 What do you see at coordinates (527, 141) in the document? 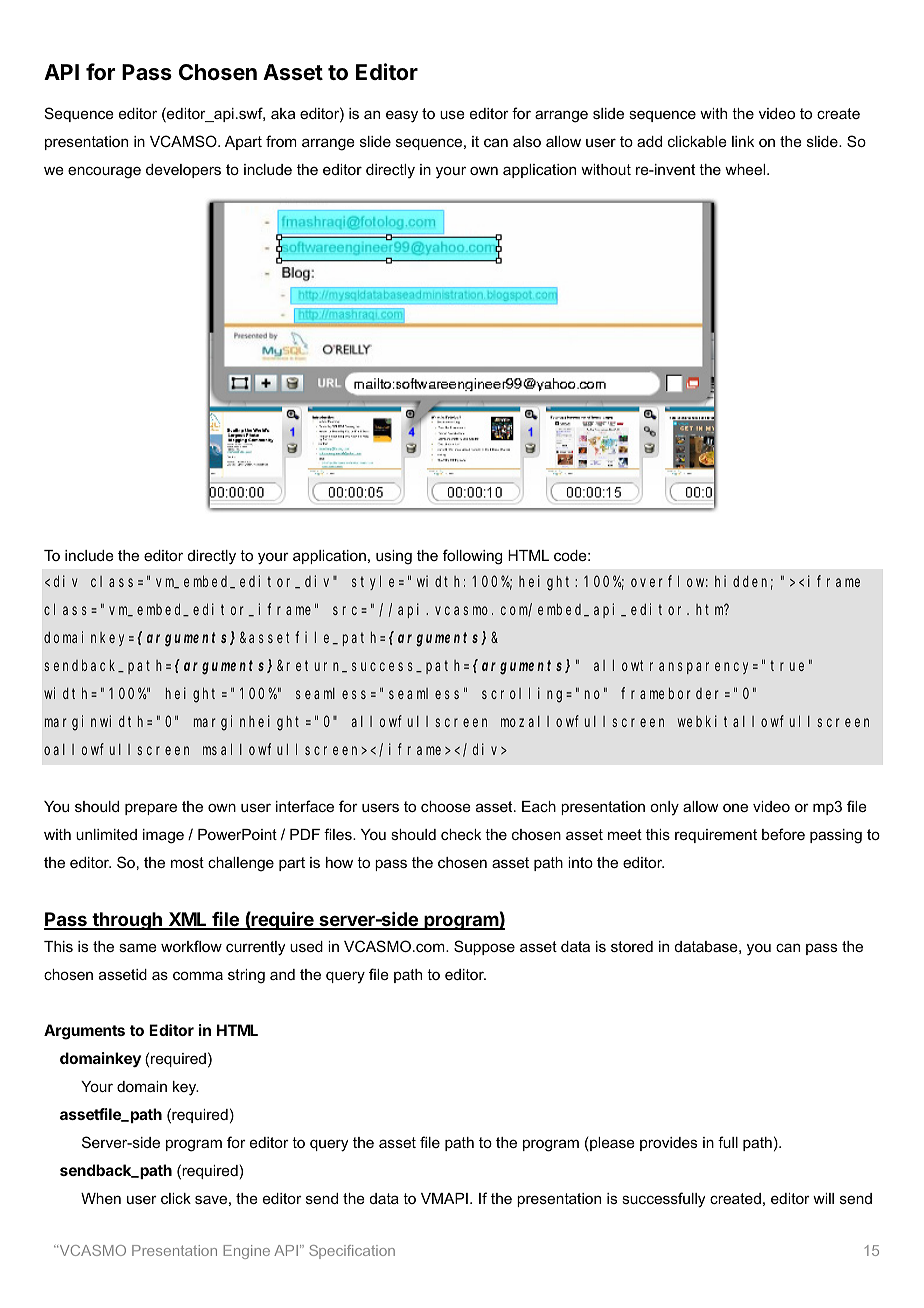
I see `also` at bounding box center [527, 141].
